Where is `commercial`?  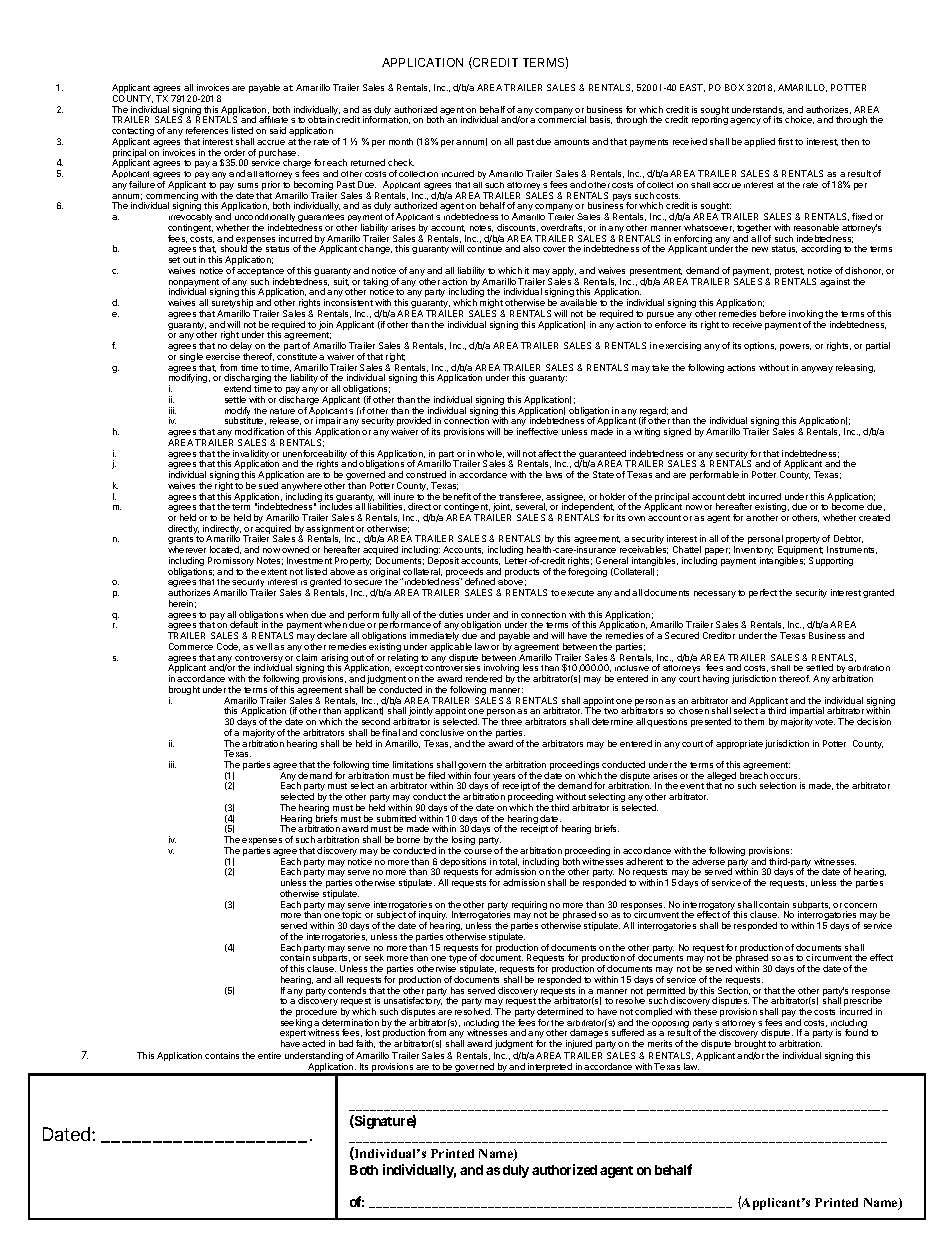 commercial is located at coordinates (562, 119).
